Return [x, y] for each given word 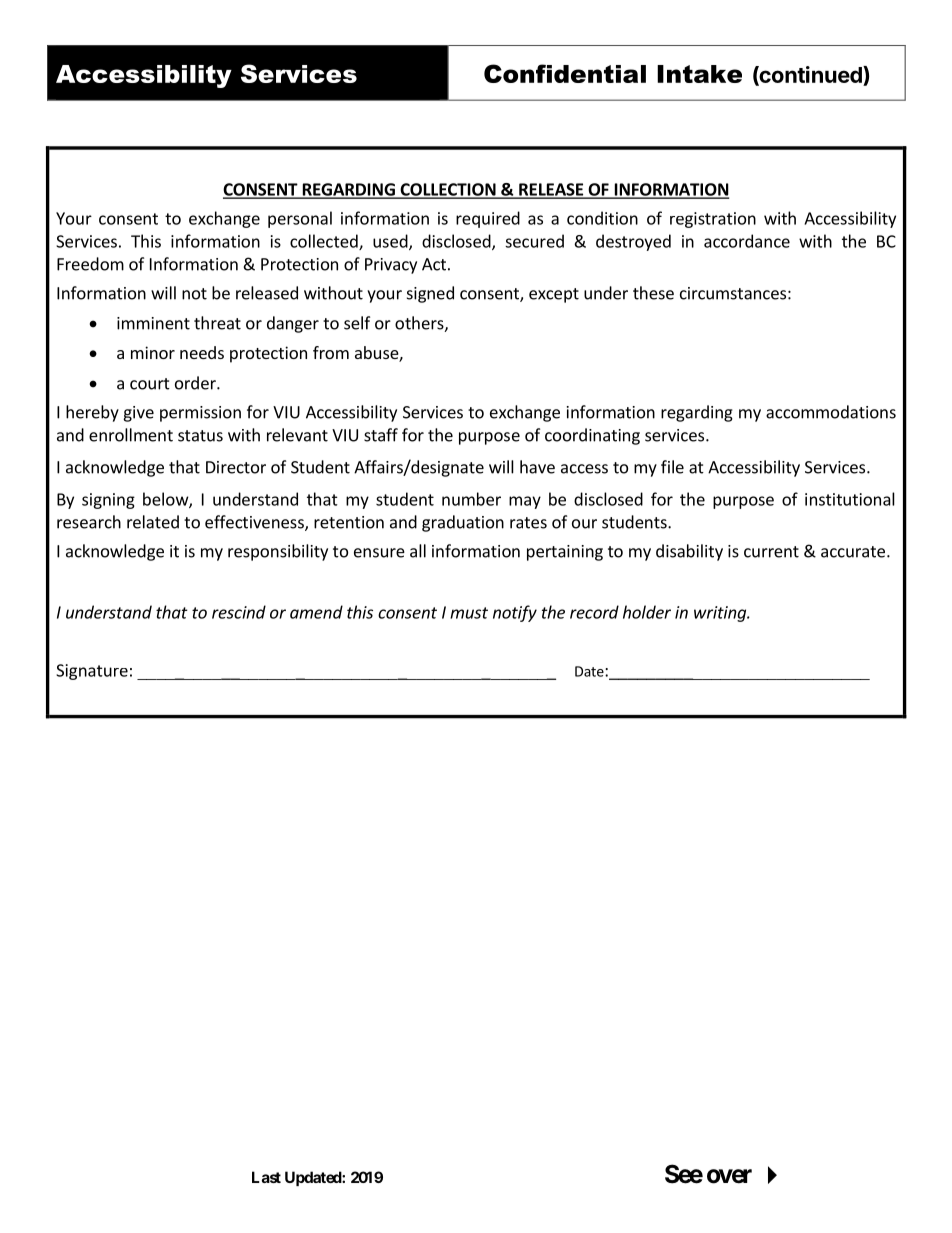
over [729, 1176]
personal [300, 219]
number [471, 499]
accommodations [831, 412]
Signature [92, 672]
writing [721, 614]
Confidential [565, 73]
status [200, 436]
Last [266, 1177]
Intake [699, 74]
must [469, 613]
